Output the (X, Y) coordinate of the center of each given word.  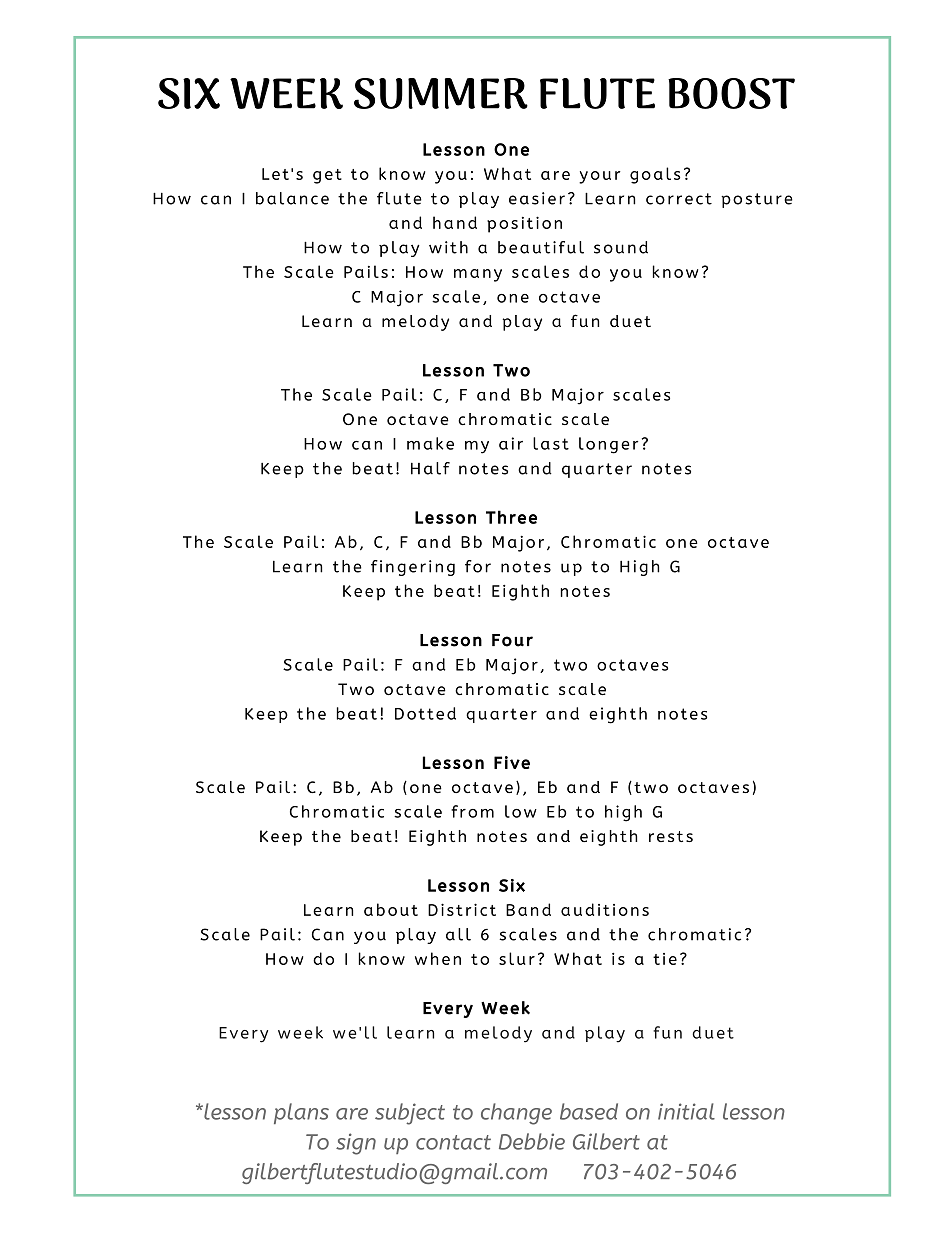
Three (511, 517)
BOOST (731, 93)
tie (665, 959)
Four (512, 640)
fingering (413, 568)
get (327, 176)
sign (356, 1144)
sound (621, 247)
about (391, 909)
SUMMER (441, 93)
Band (528, 909)
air (511, 443)
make (430, 443)
